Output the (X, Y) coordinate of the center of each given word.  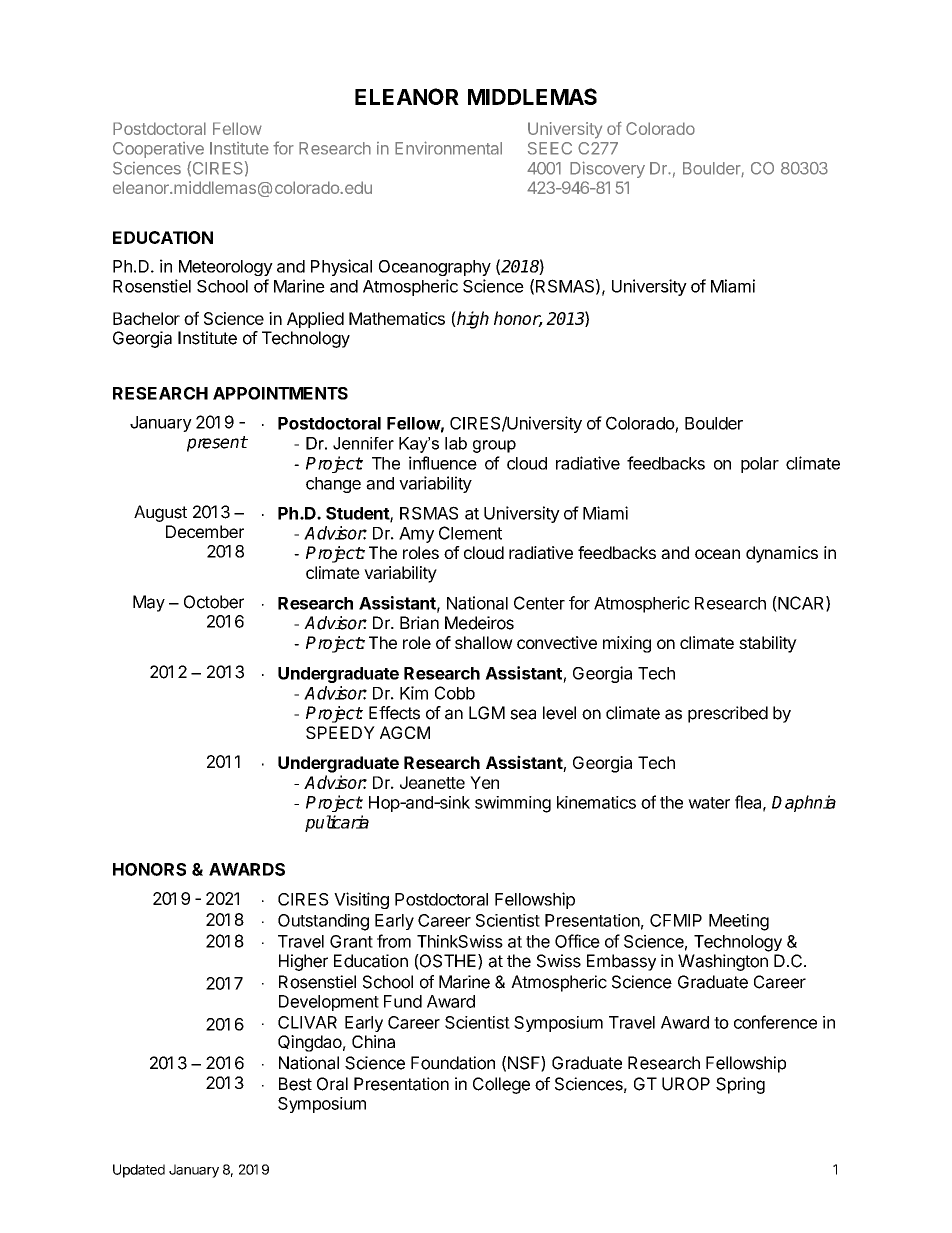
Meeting (739, 922)
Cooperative (158, 150)
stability (768, 644)
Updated (139, 1171)
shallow (484, 642)
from (394, 941)
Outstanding (323, 922)
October (214, 602)
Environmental (448, 148)
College (501, 1085)
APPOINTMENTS (280, 393)
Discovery (607, 169)
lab (456, 443)
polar (760, 465)
